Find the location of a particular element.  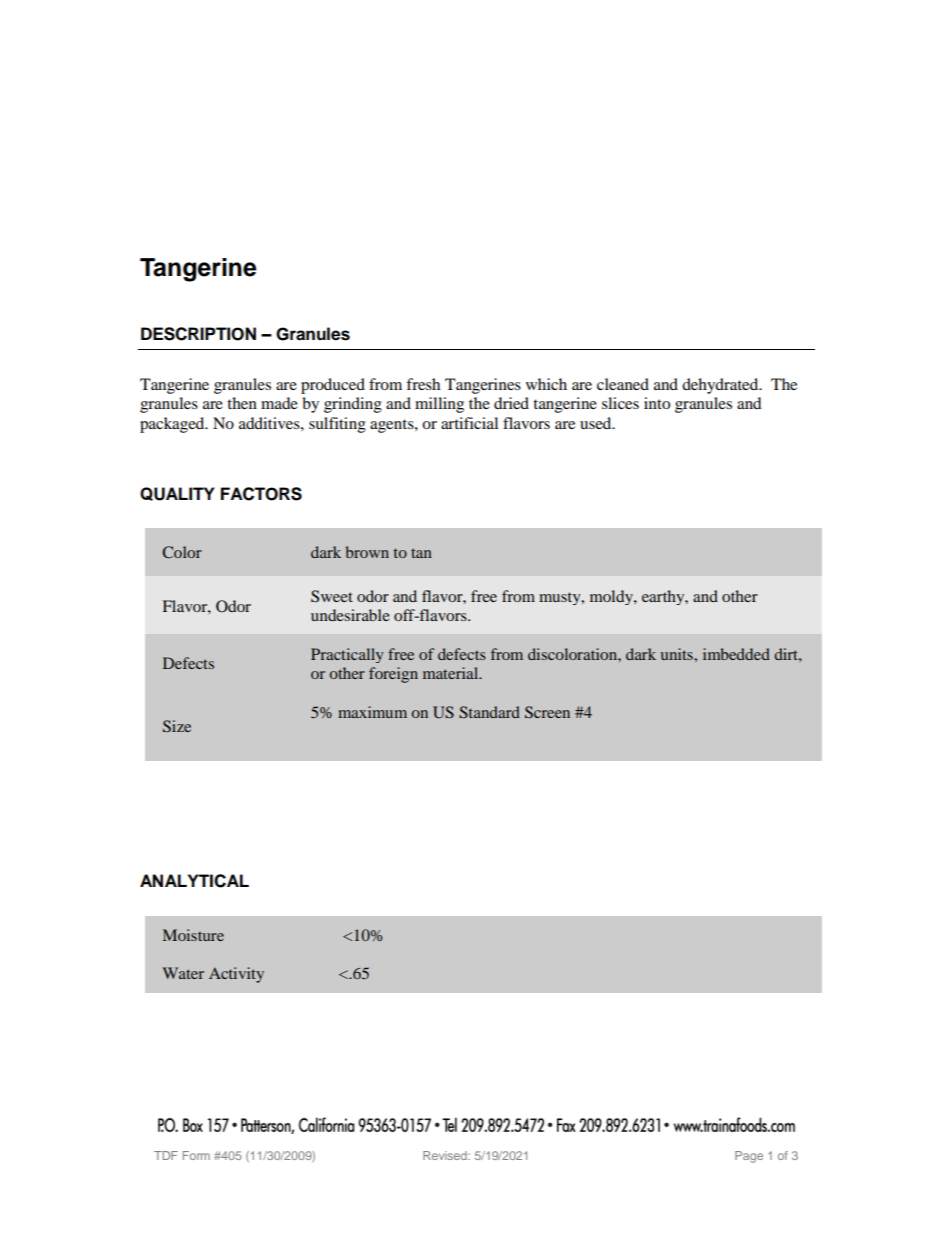

Page is located at coordinates (749, 1157).
